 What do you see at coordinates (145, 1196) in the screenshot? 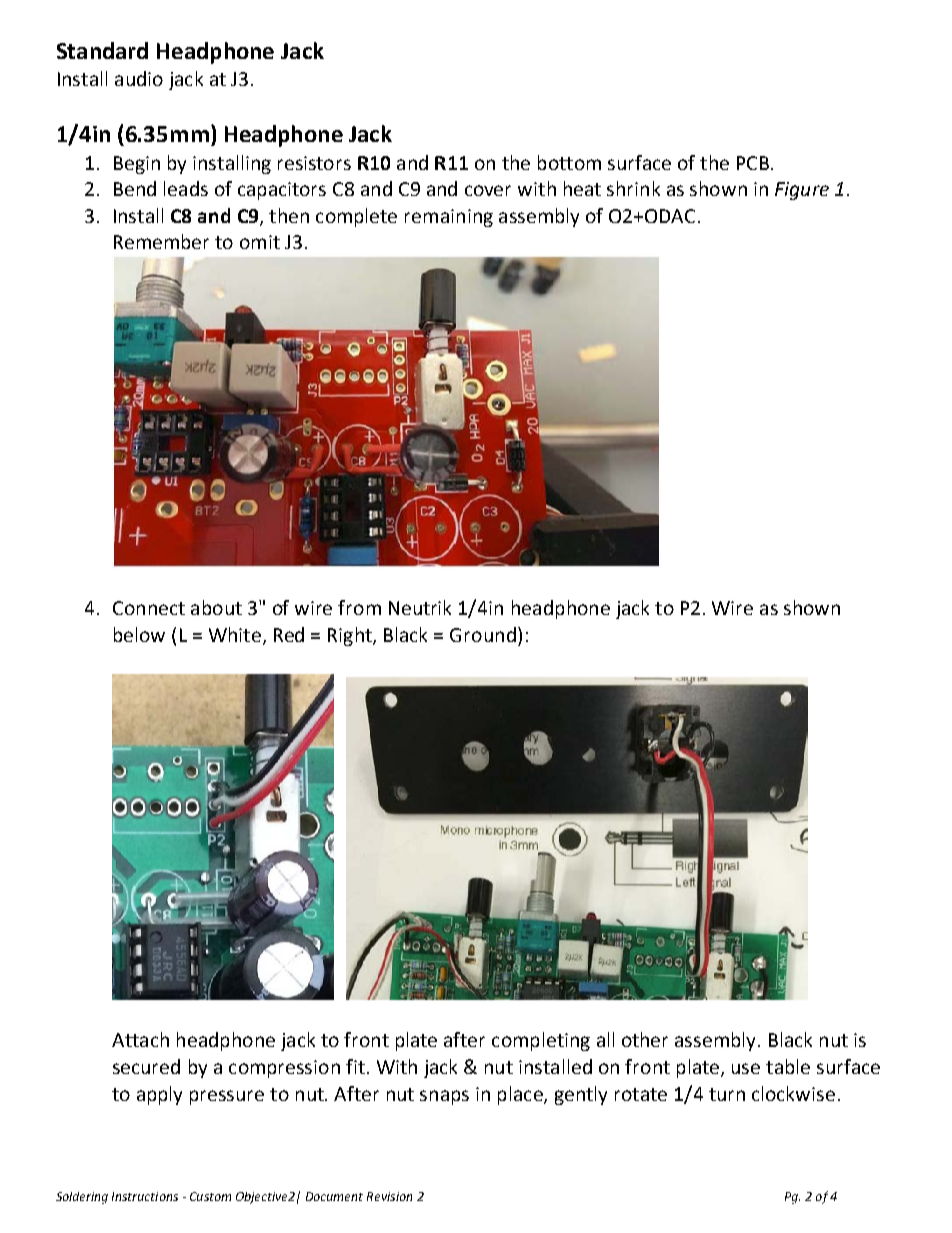
I see `Instructions` at bounding box center [145, 1196].
